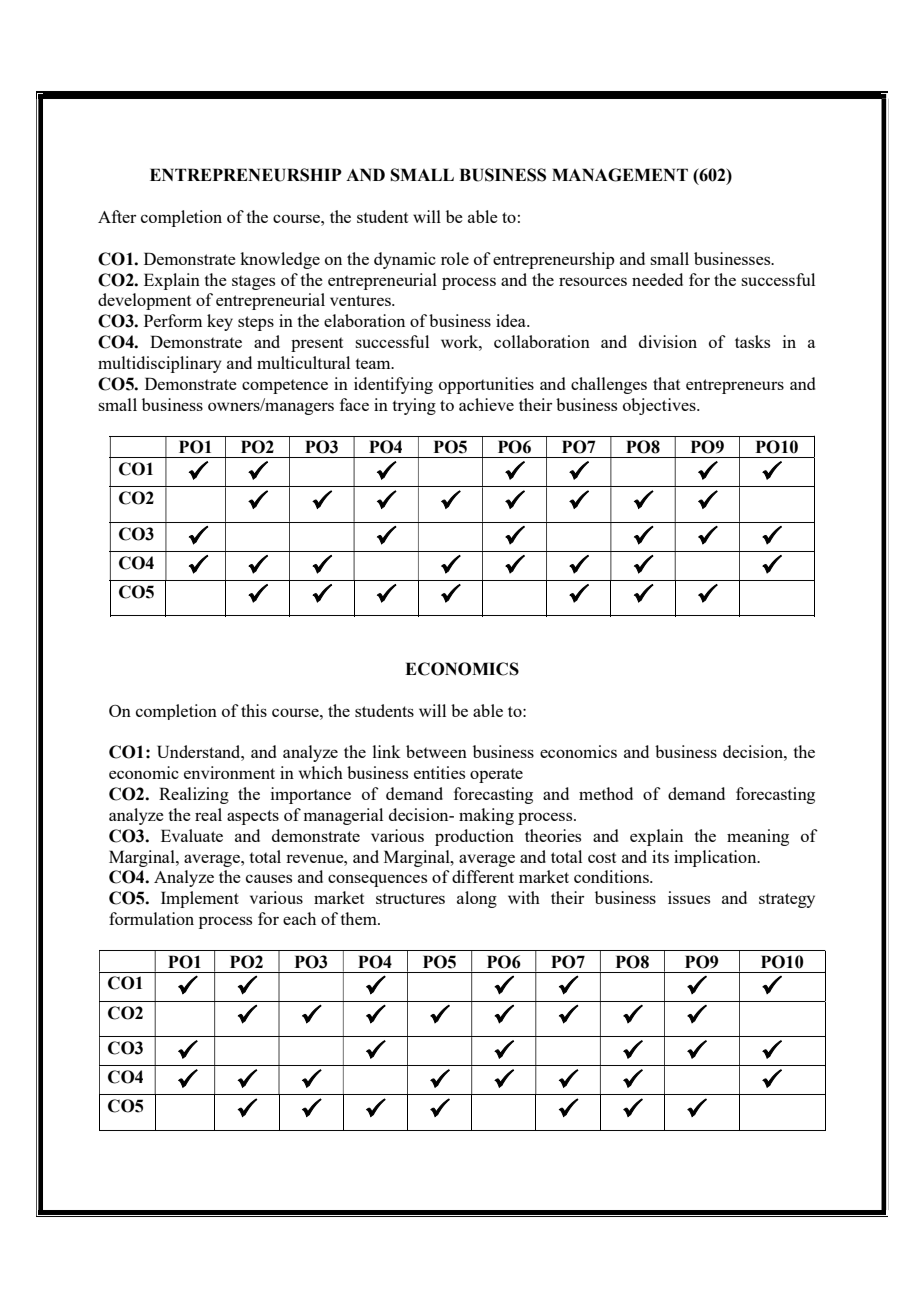 This page has height=1308, width=924. Describe the element at coordinates (620, 175) in the page. I see `MANAGEMENT` at that location.
